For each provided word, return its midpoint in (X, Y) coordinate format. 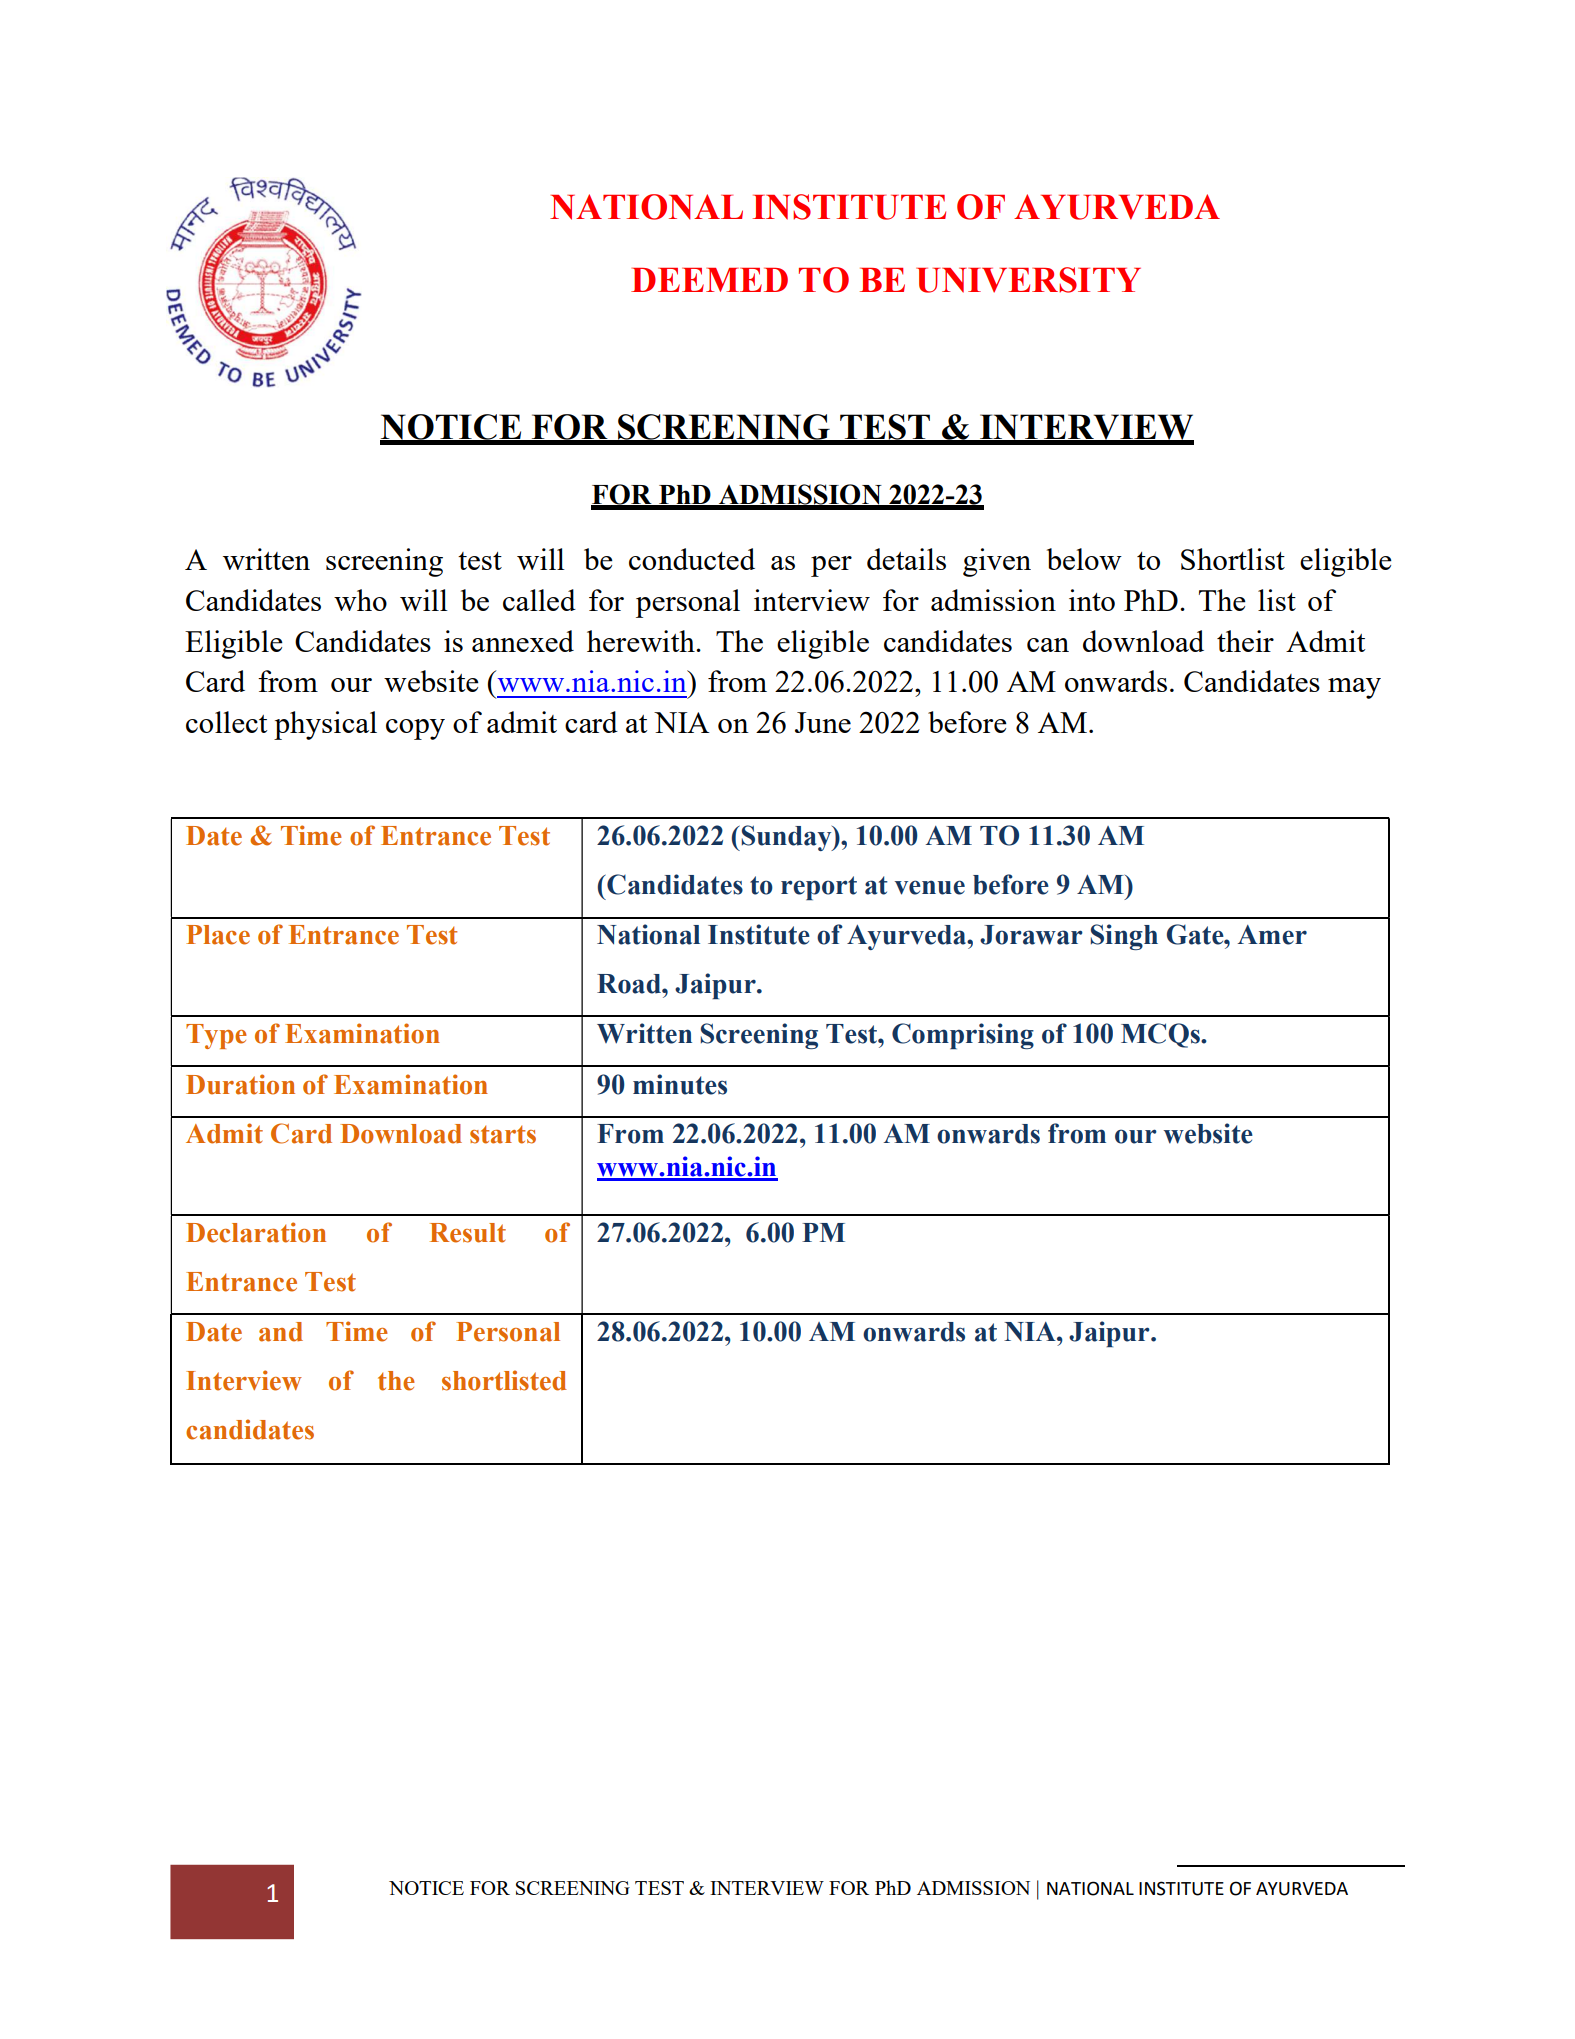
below (1084, 559)
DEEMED (709, 280)
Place (218, 935)
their (1245, 641)
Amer (1272, 935)
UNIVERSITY (1028, 280)
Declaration (256, 1232)
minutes (680, 1084)
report (819, 888)
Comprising (963, 1036)
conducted (692, 559)
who (360, 600)
